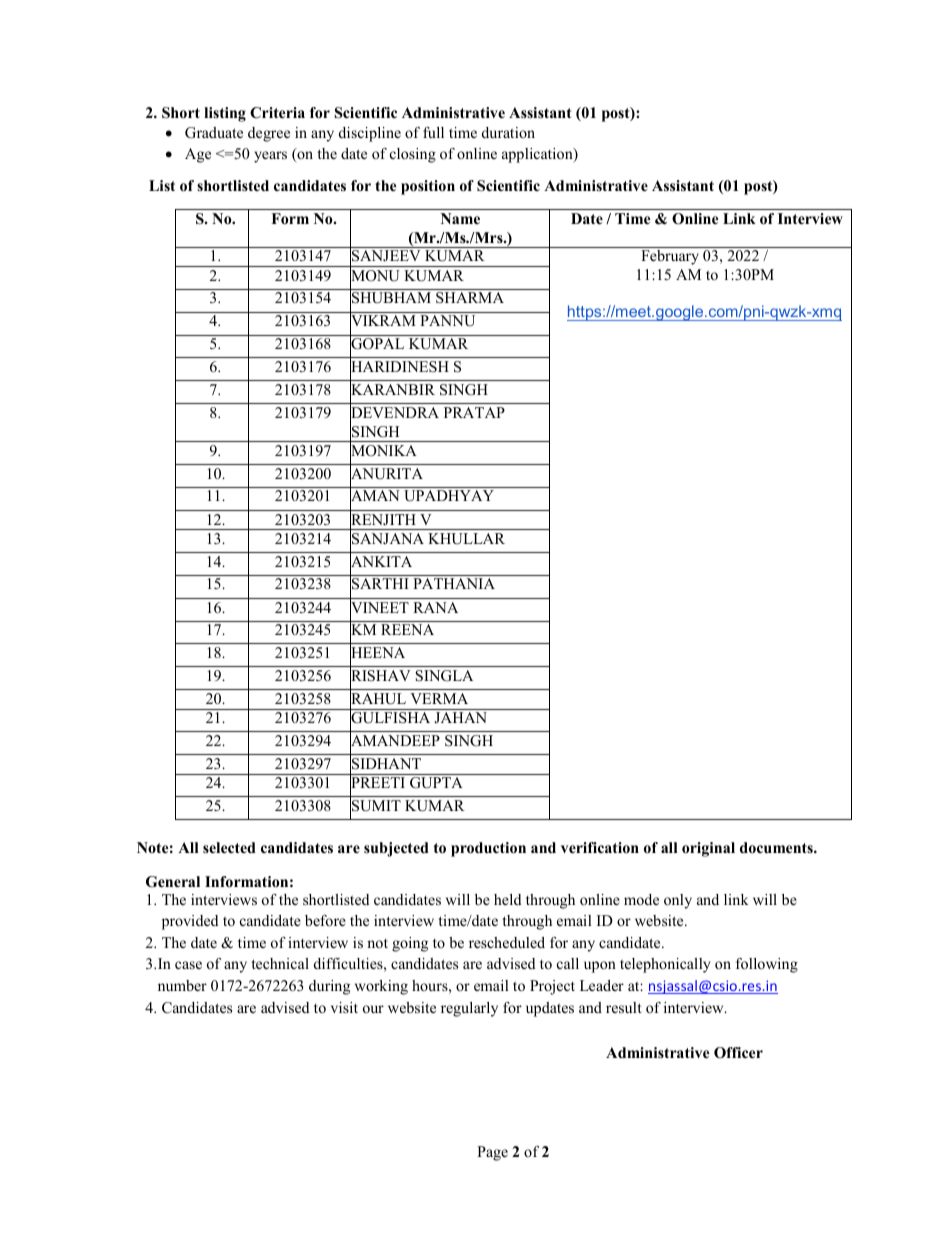  Describe the element at coordinates (428, 187) in the page. I see `position` at that location.
